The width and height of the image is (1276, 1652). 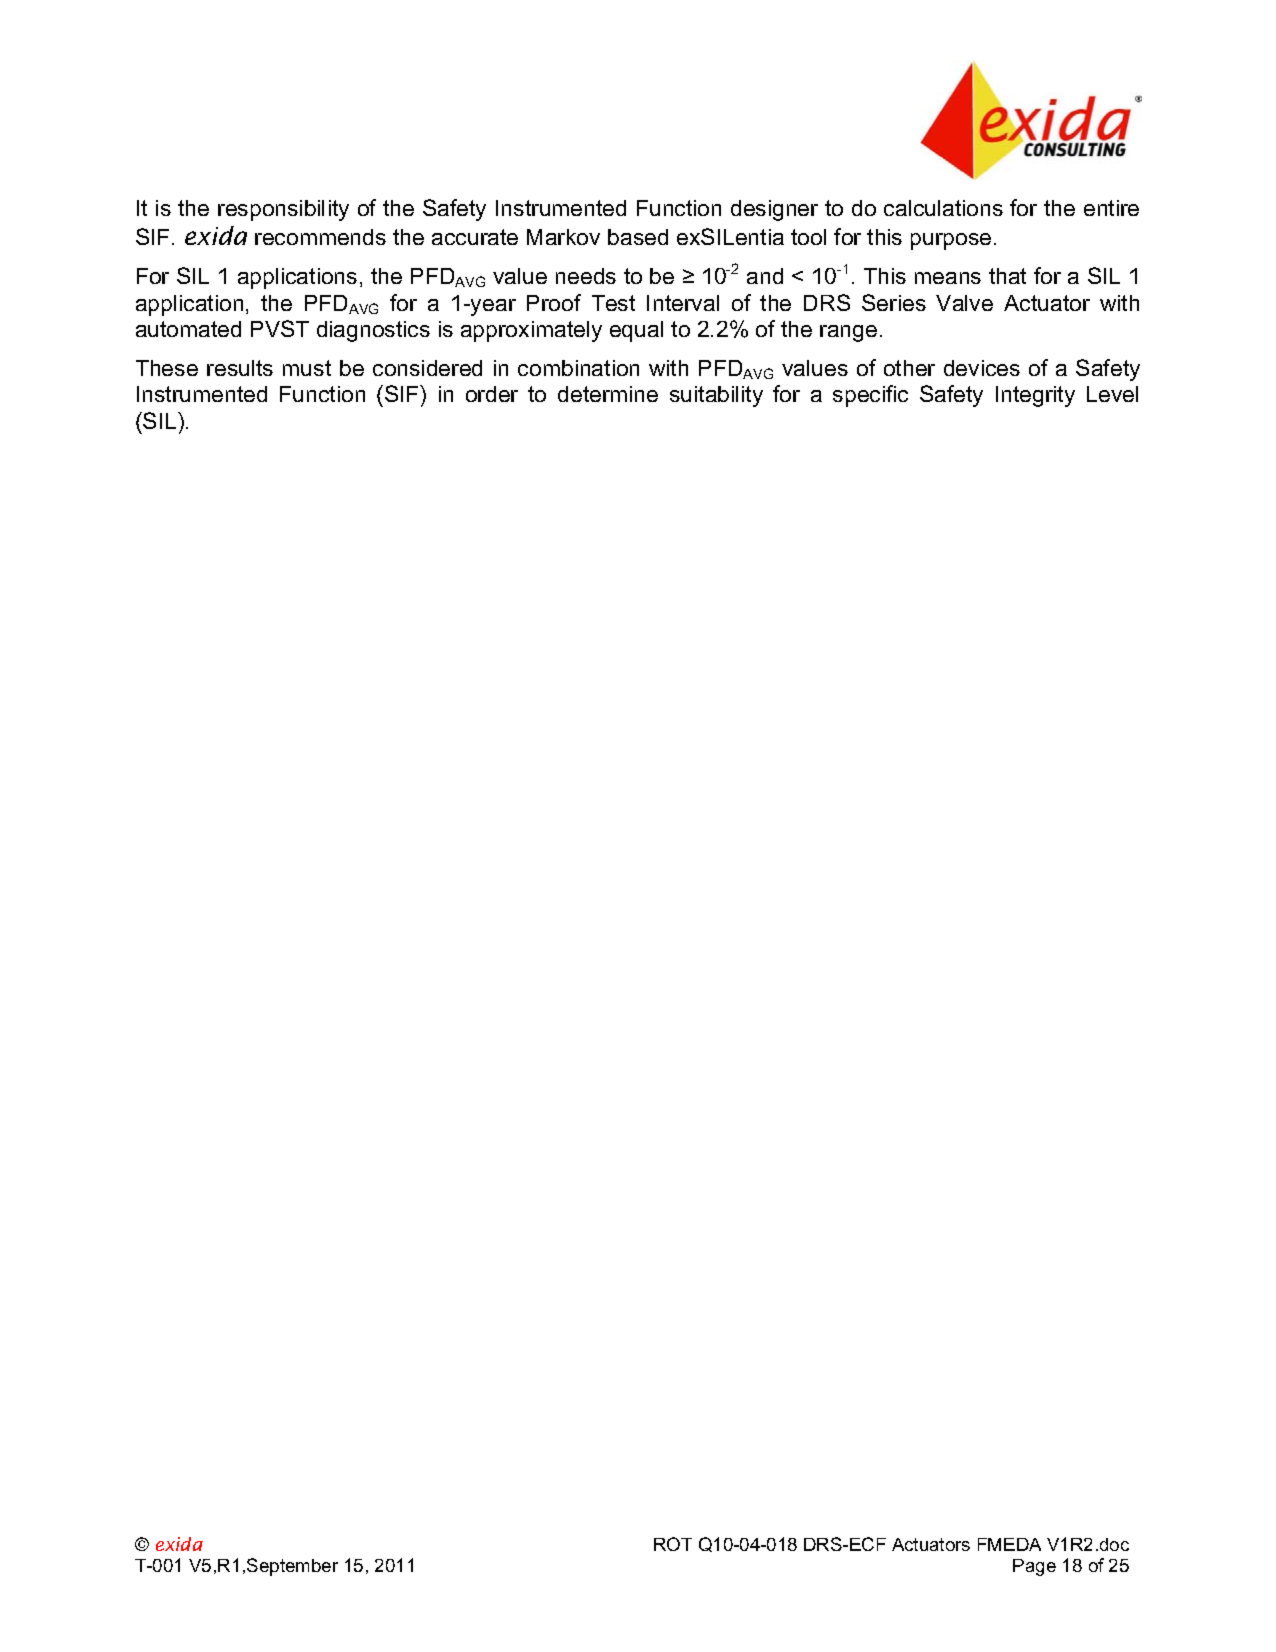 I want to click on Page, so click(x=1034, y=1567).
